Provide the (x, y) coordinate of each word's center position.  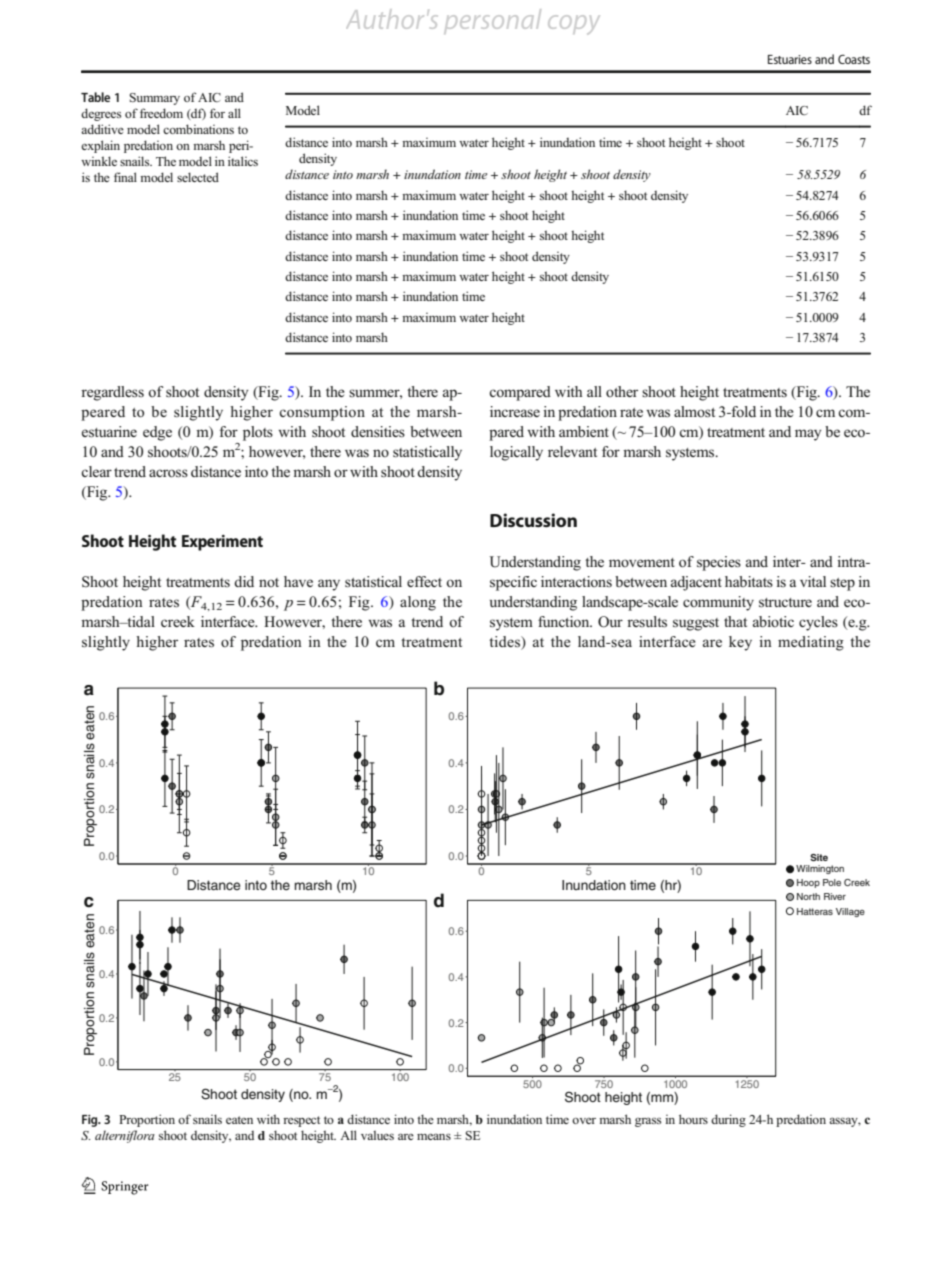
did (244, 581)
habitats (749, 581)
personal (493, 21)
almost (694, 411)
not (269, 582)
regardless (112, 393)
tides (505, 643)
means (434, 1136)
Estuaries (790, 59)
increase (515, 411)
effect (424, 581)
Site (819, 857)
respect (301, 1121)
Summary (154, 99)
